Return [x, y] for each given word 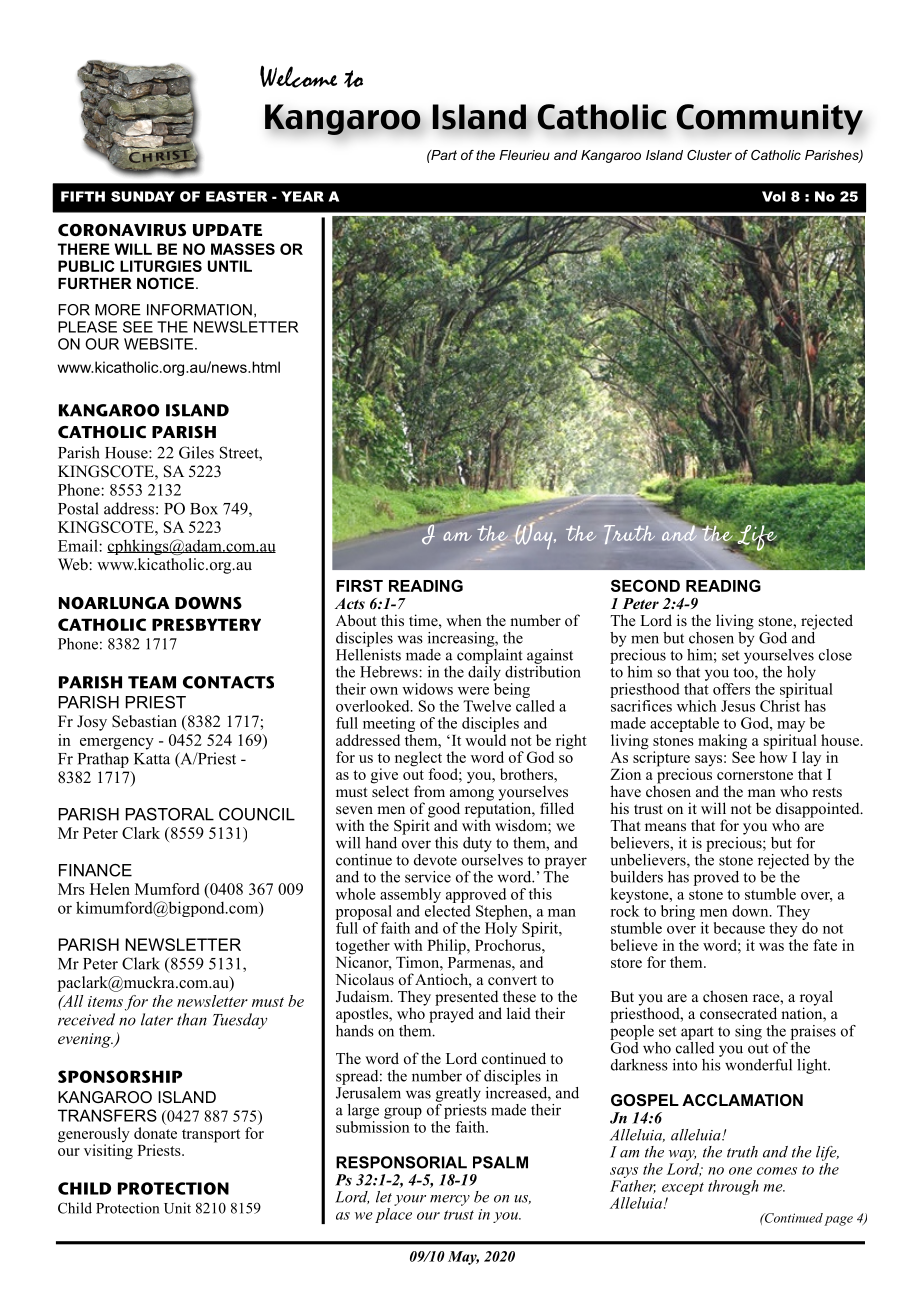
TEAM [152, 682]
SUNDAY [143, 196]
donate [155, 1133]
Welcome [298, 76]
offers [731, 689]
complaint [490, 655]
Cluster [709, 155]
